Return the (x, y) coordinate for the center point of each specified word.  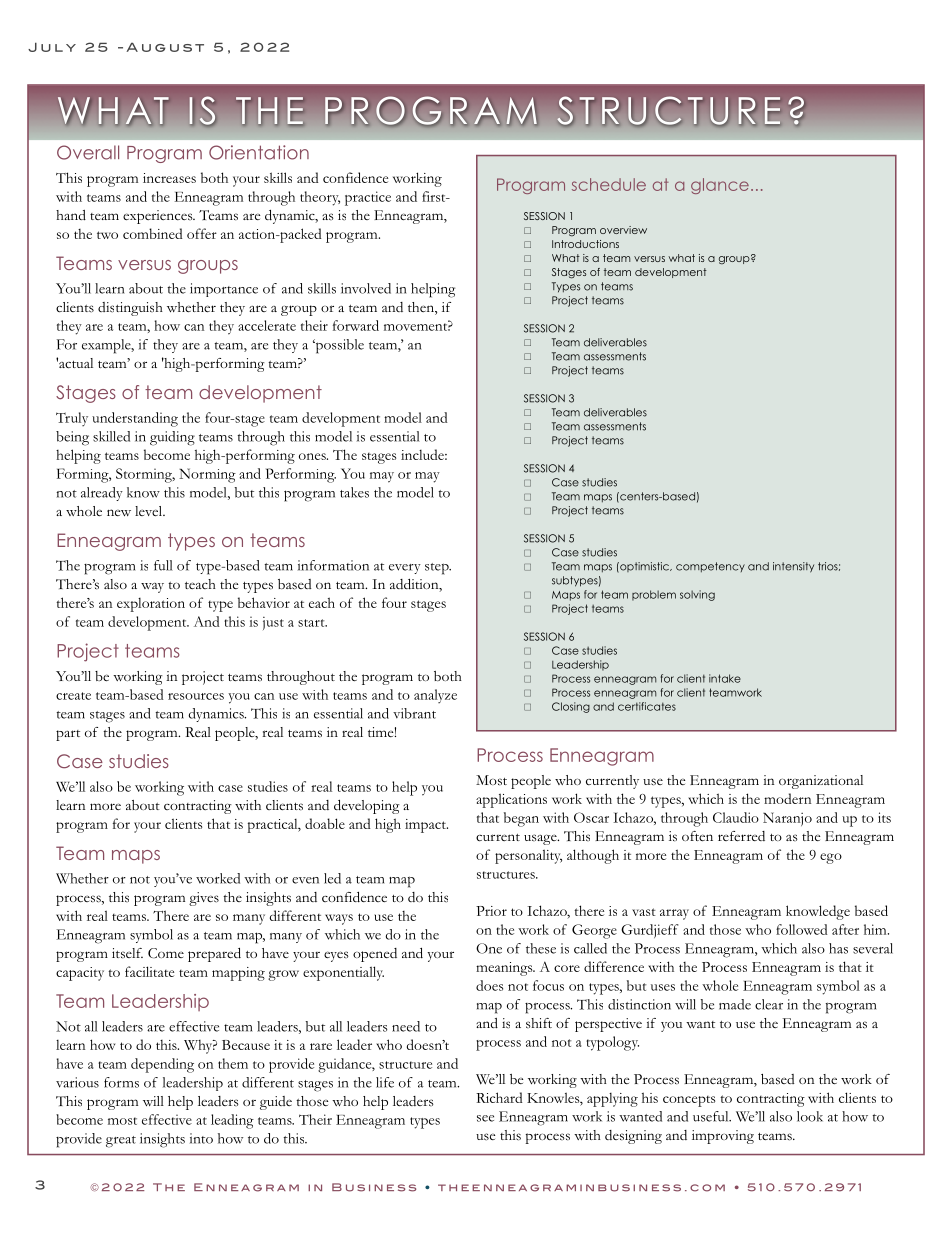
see (485, 1118)
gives (204, 899)
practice (368, 198)
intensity (793, 567)
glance (720, 186)
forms (121, 1082)
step (438, 569)
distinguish (130, 309)
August (165, 47)
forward (356, 325)
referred (741, 836)
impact (426, 826)
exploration (151, 605)
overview (623, 230)
